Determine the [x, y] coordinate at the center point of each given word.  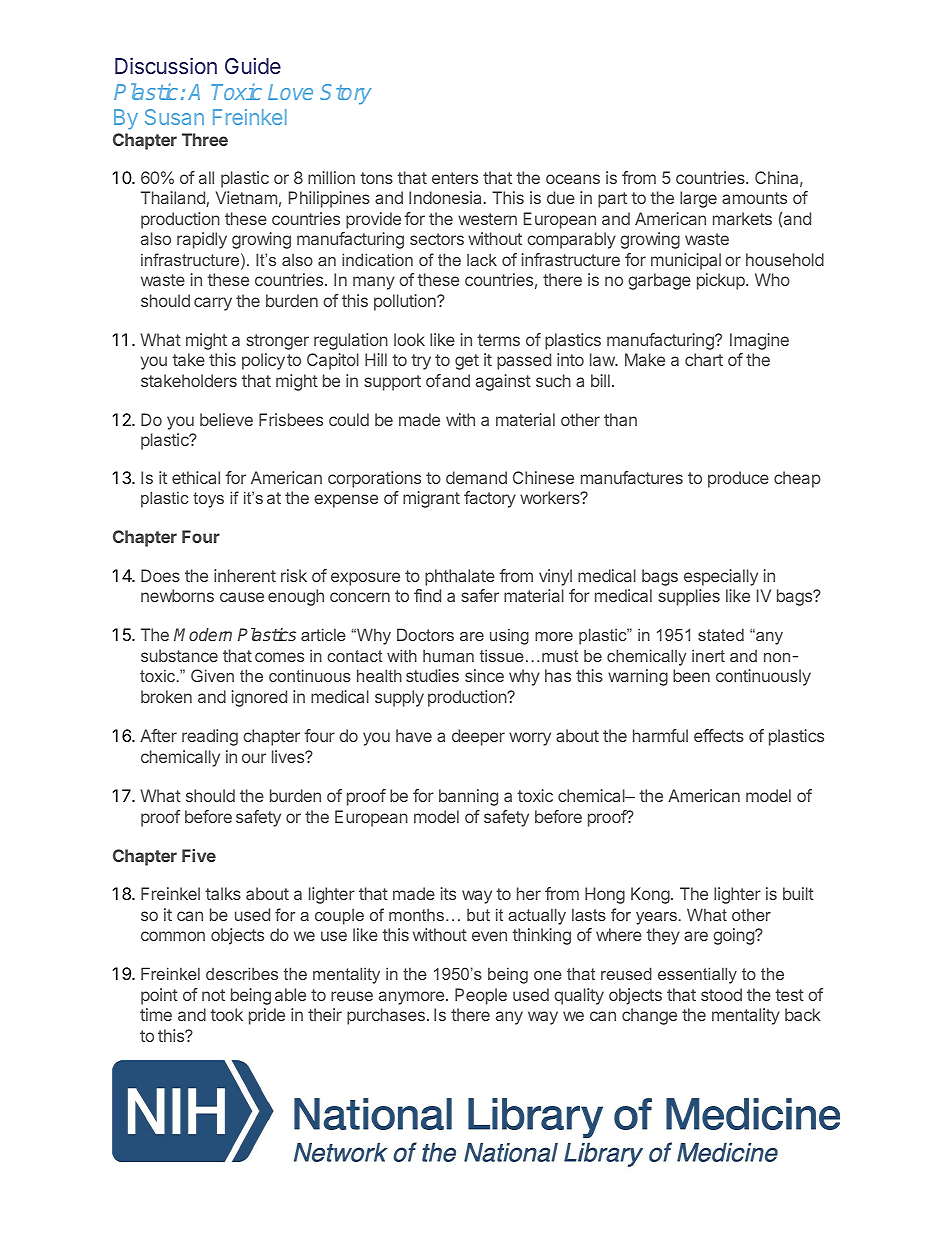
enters [455, 178]
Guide [253, 65]
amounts [754, 198]
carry [213, 304]
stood [721, 994]
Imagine [759, 341]
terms [498, 340]
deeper [478, 737]
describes [242, 973]
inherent [245, 575]
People [481, 996]
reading [210, 737]
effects [719, 735]
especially [721, 577]
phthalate [460, 577]
